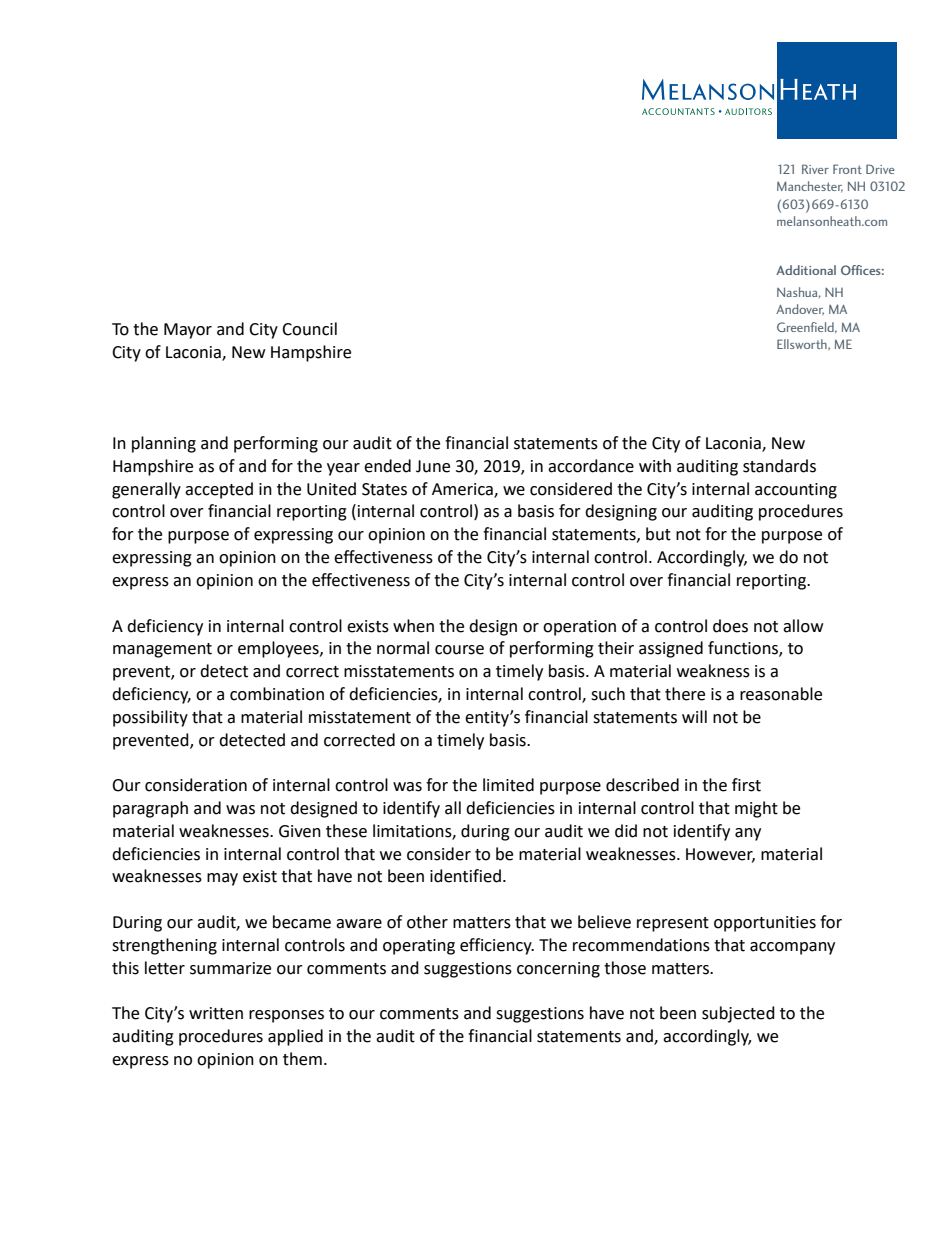 This page has width=952, height=1233. Describe the element at coordinates (810, 187) in the page. I see `Manchester` at that location.
